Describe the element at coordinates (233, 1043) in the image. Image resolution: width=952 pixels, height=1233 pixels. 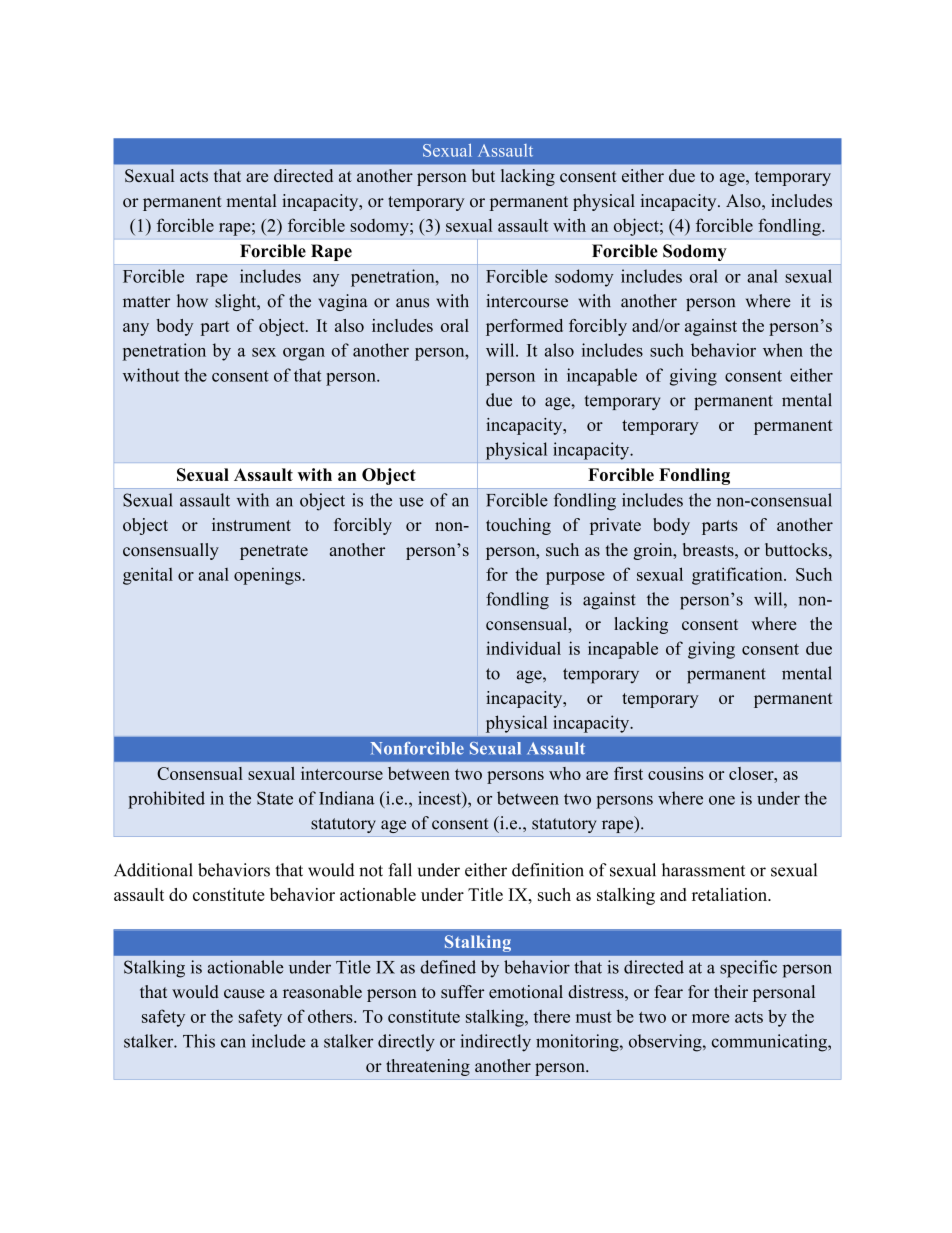
I see `can` at that location.
